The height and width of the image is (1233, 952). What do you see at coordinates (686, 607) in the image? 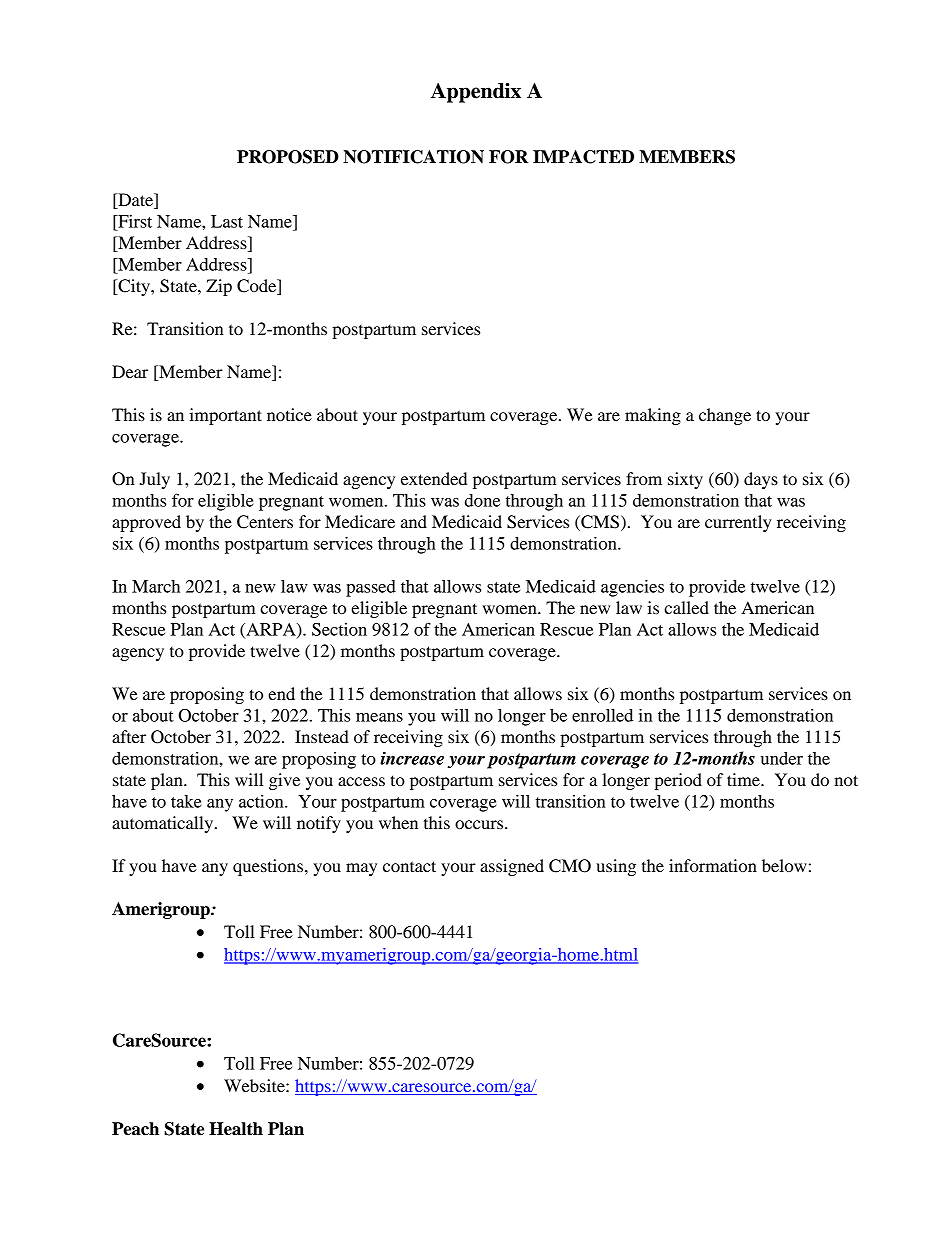
I see `called` at bounding box center [686, 607].
